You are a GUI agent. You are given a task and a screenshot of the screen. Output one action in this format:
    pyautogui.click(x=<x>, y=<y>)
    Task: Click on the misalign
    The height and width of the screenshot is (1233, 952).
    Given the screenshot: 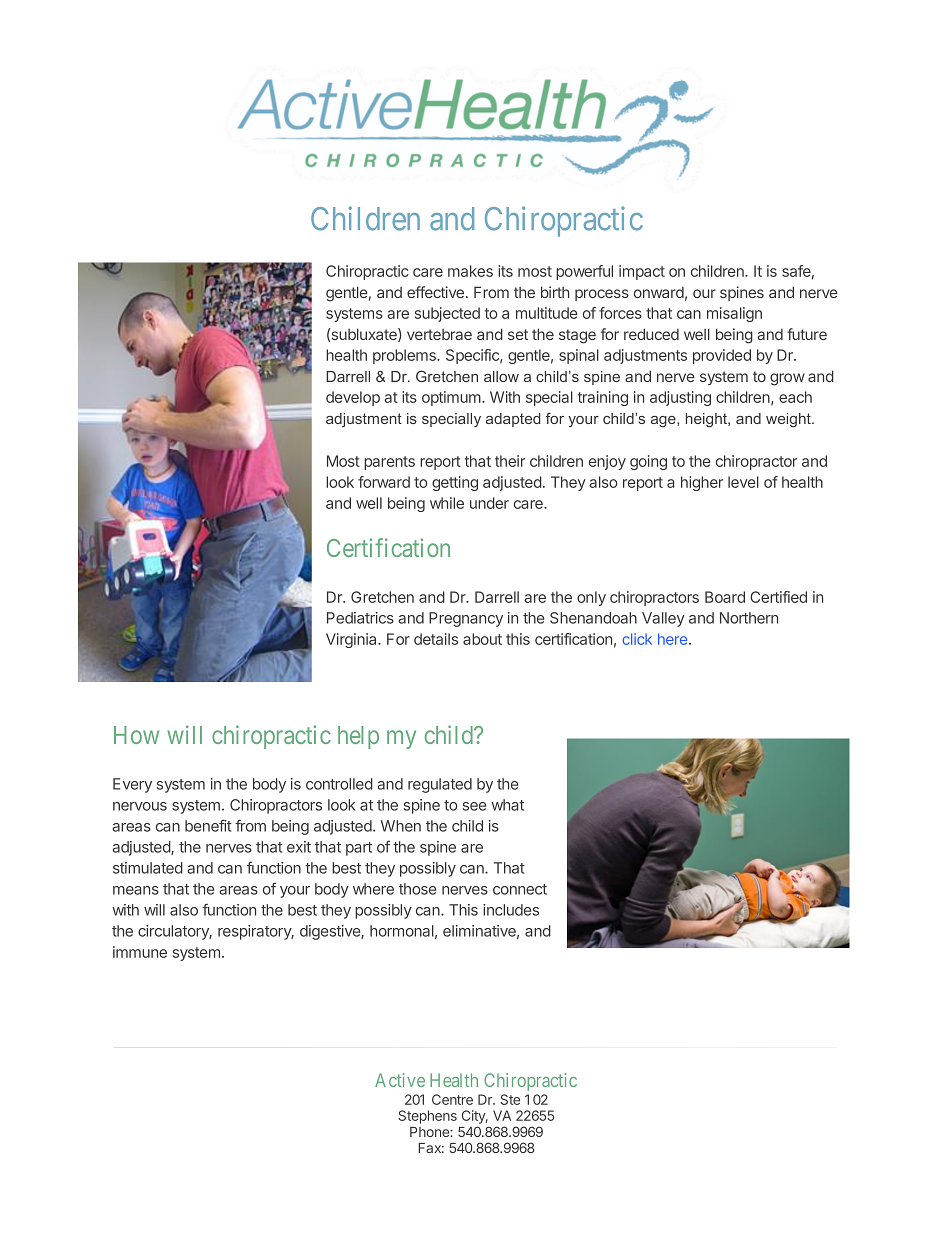 What is the action you would take?
    pyautogui.click(x=734, y=314)
